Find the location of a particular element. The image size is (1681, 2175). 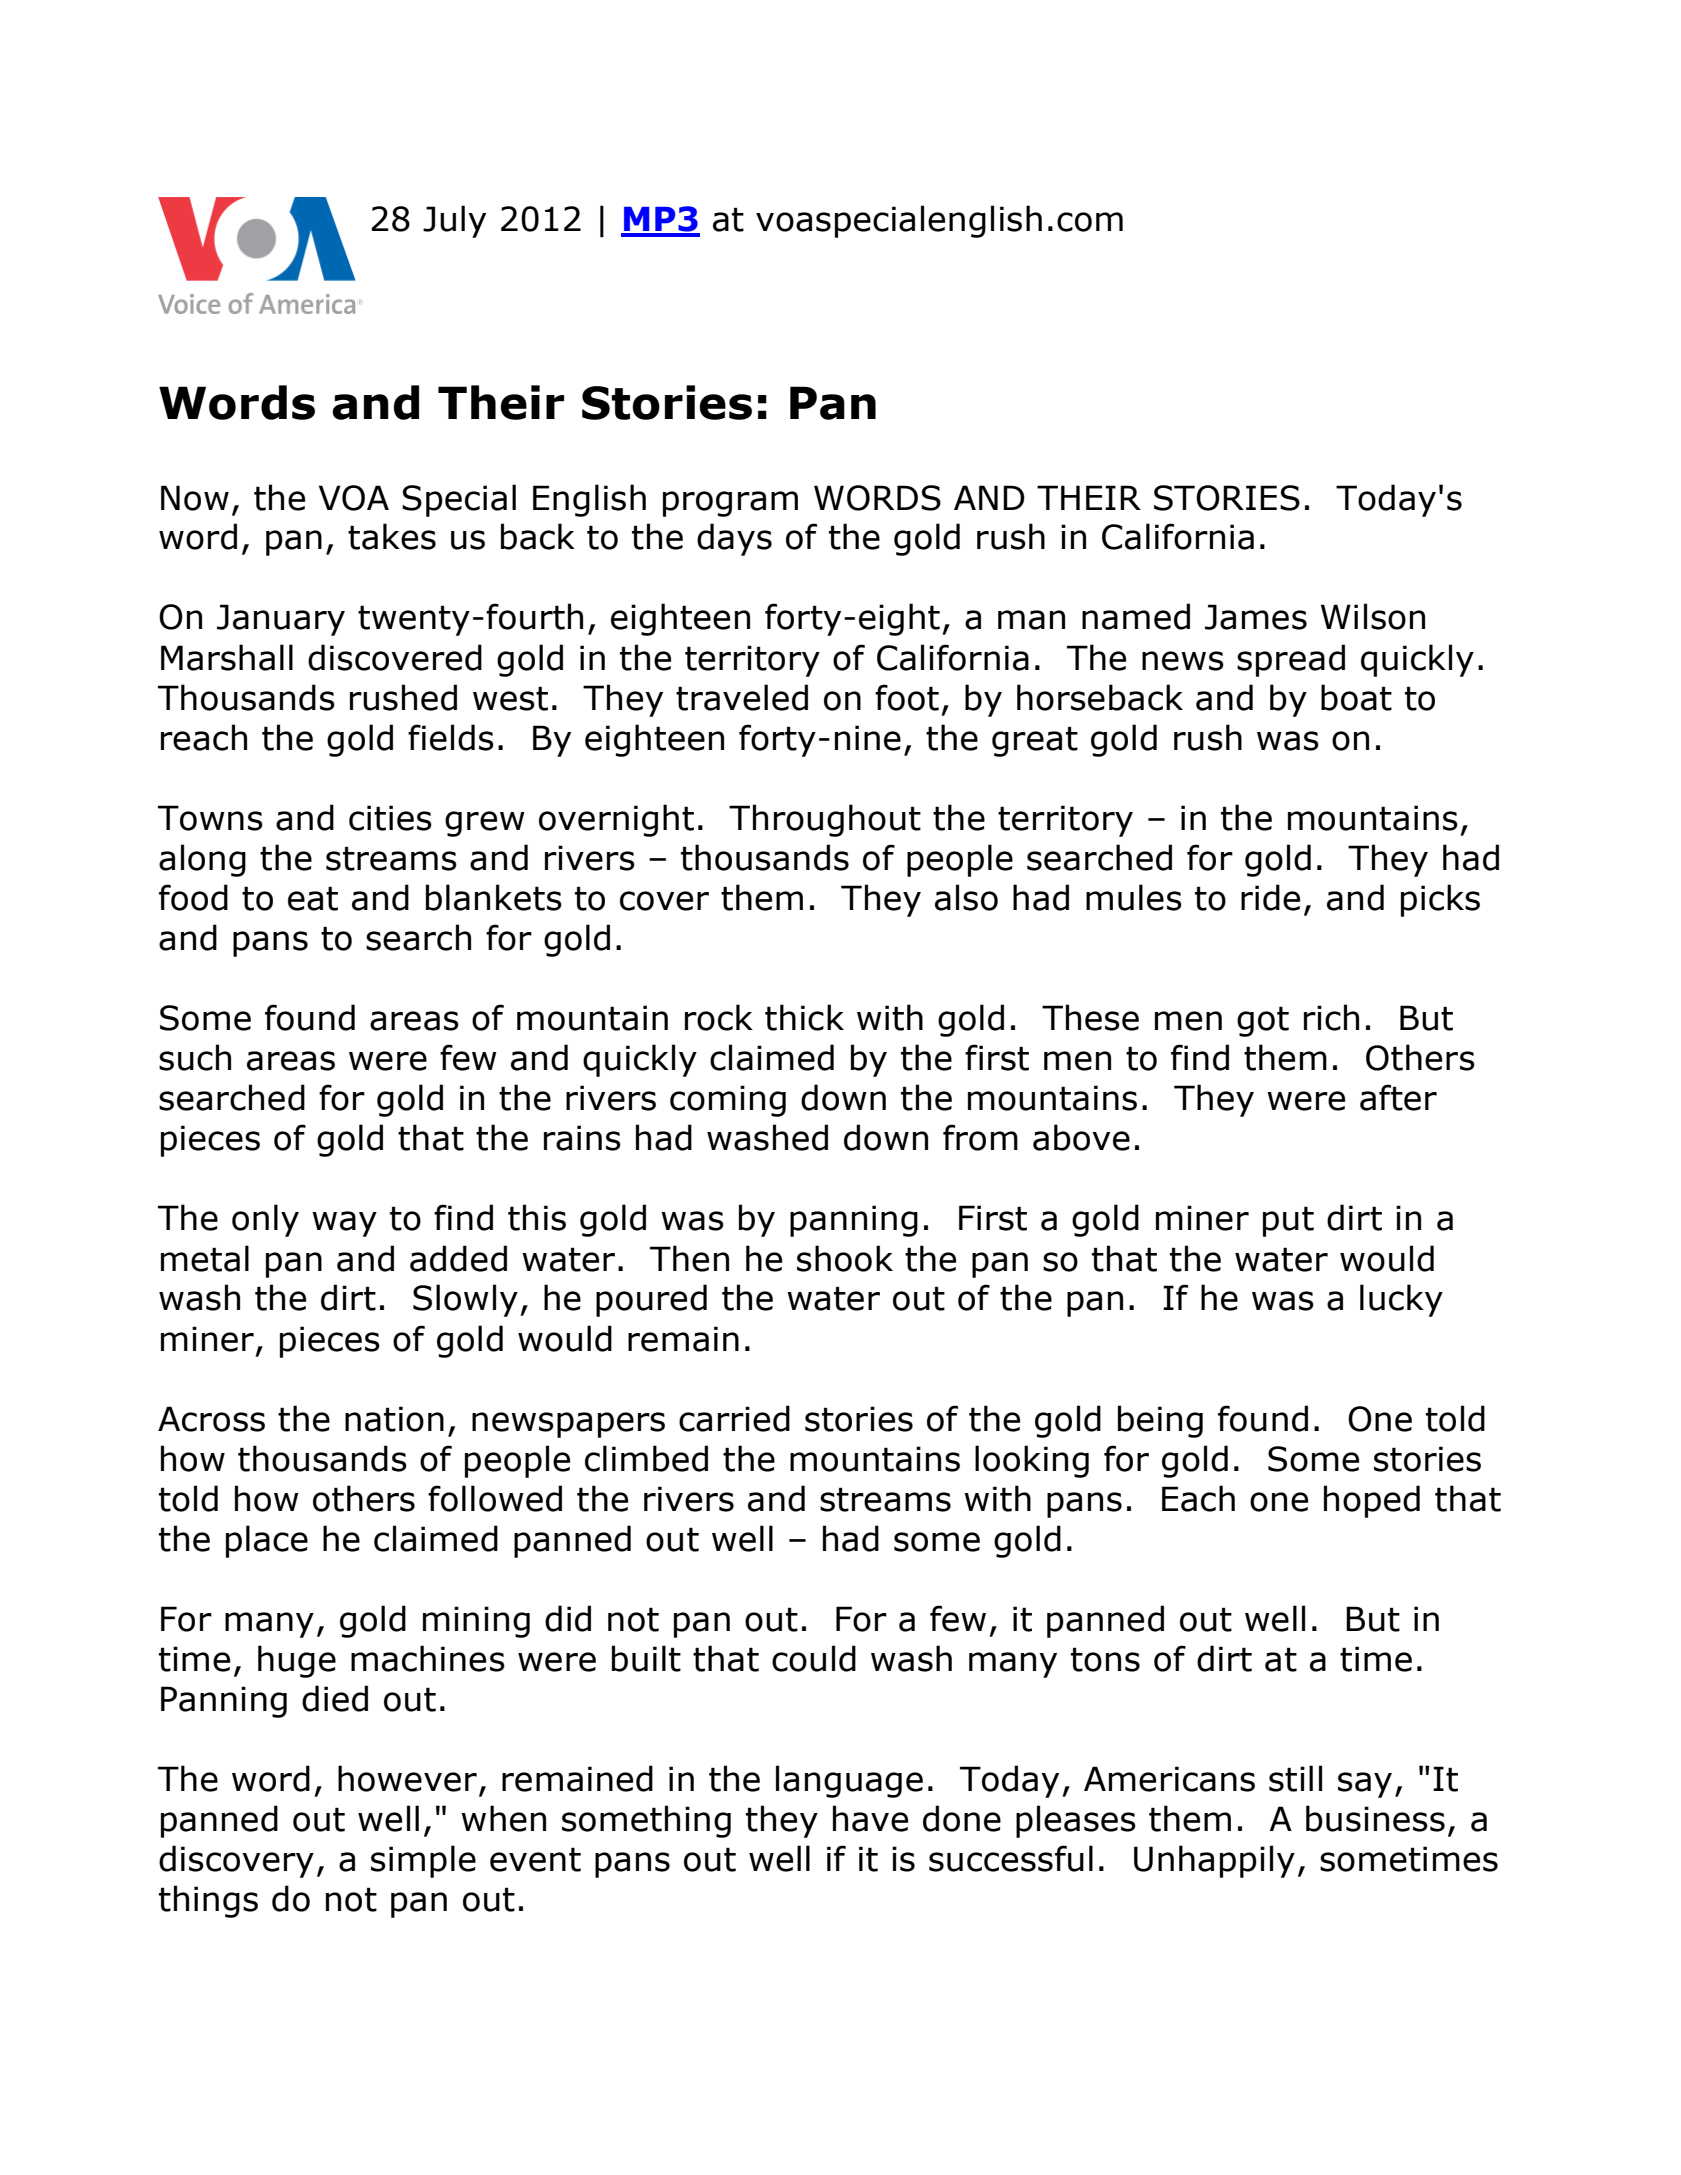

July is located at coordinates (454, 221).
